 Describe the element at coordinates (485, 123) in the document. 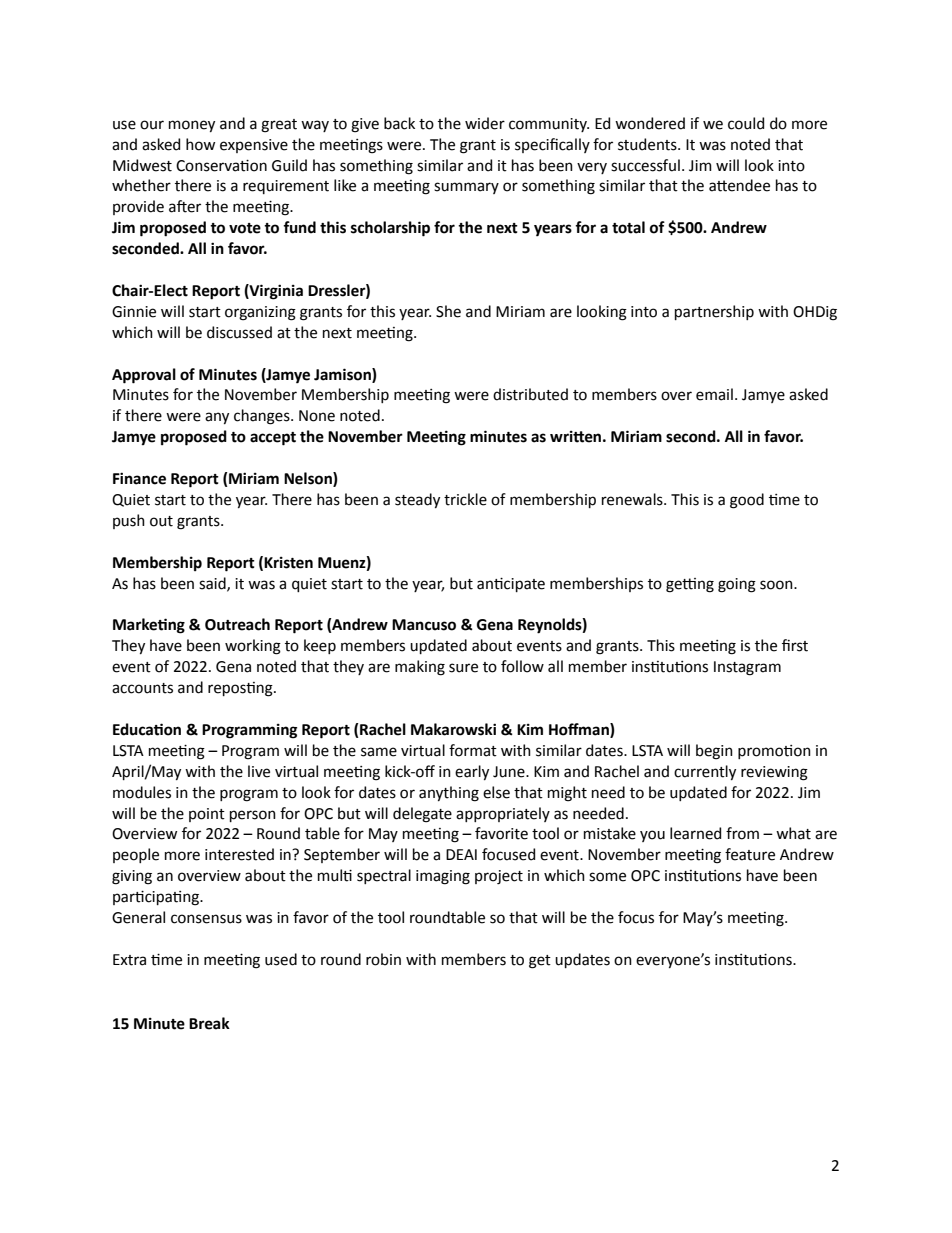

I see `wider` at that location.
